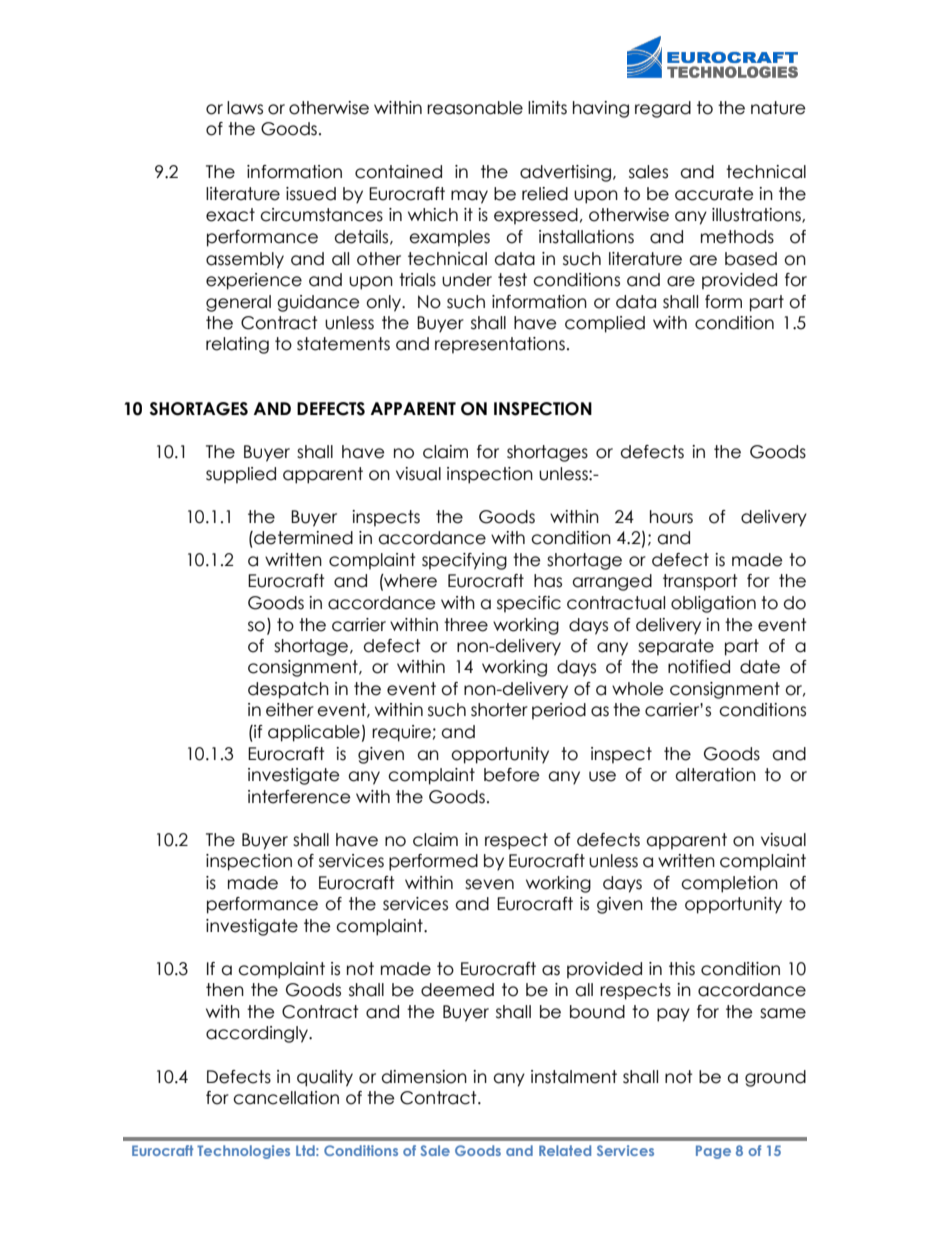  I want to click on completion, so click(729, 884).
